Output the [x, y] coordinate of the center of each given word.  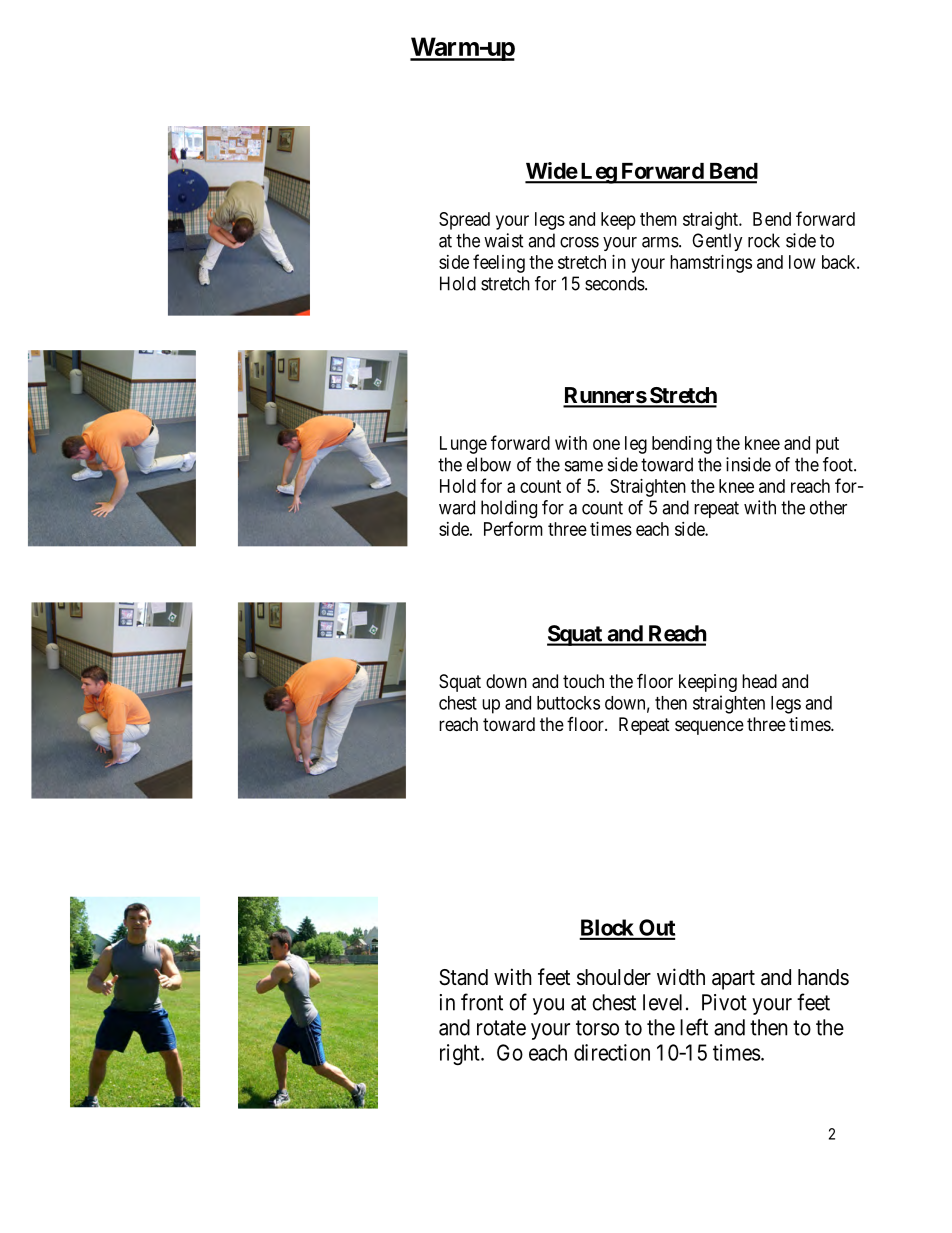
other [828, 507]
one [606, 444]
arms [660, 242]
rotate [501, 1028]
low [802, 262]
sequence [709, 727]
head [759, 681]
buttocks [568, 703]
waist [503, 240]
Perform [513, 528]
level [662, 1002]
